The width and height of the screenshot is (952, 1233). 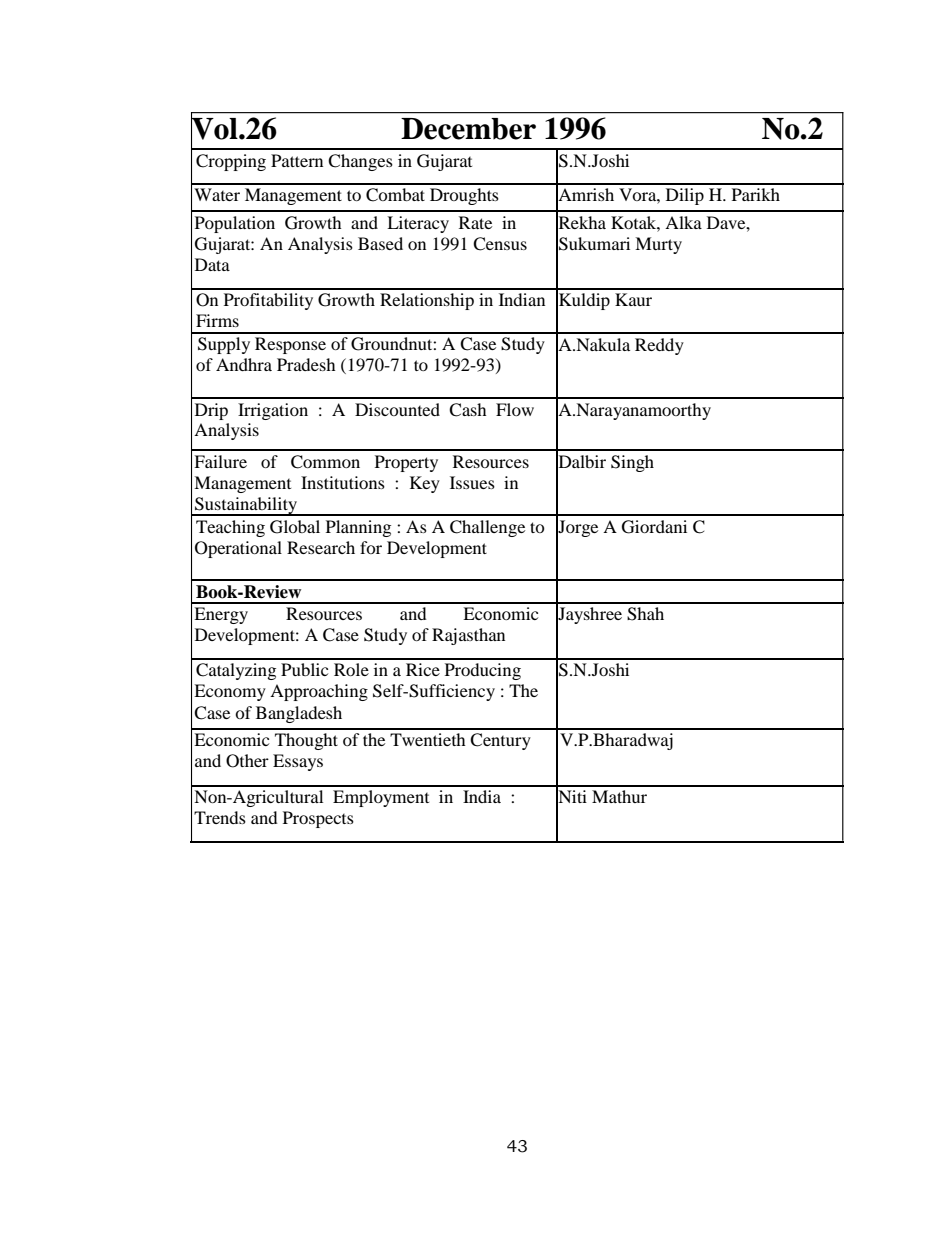 What do you see at coordinates (645, 614) in the screenshot?
I see `Shah` at bounding box center [645, 614].
